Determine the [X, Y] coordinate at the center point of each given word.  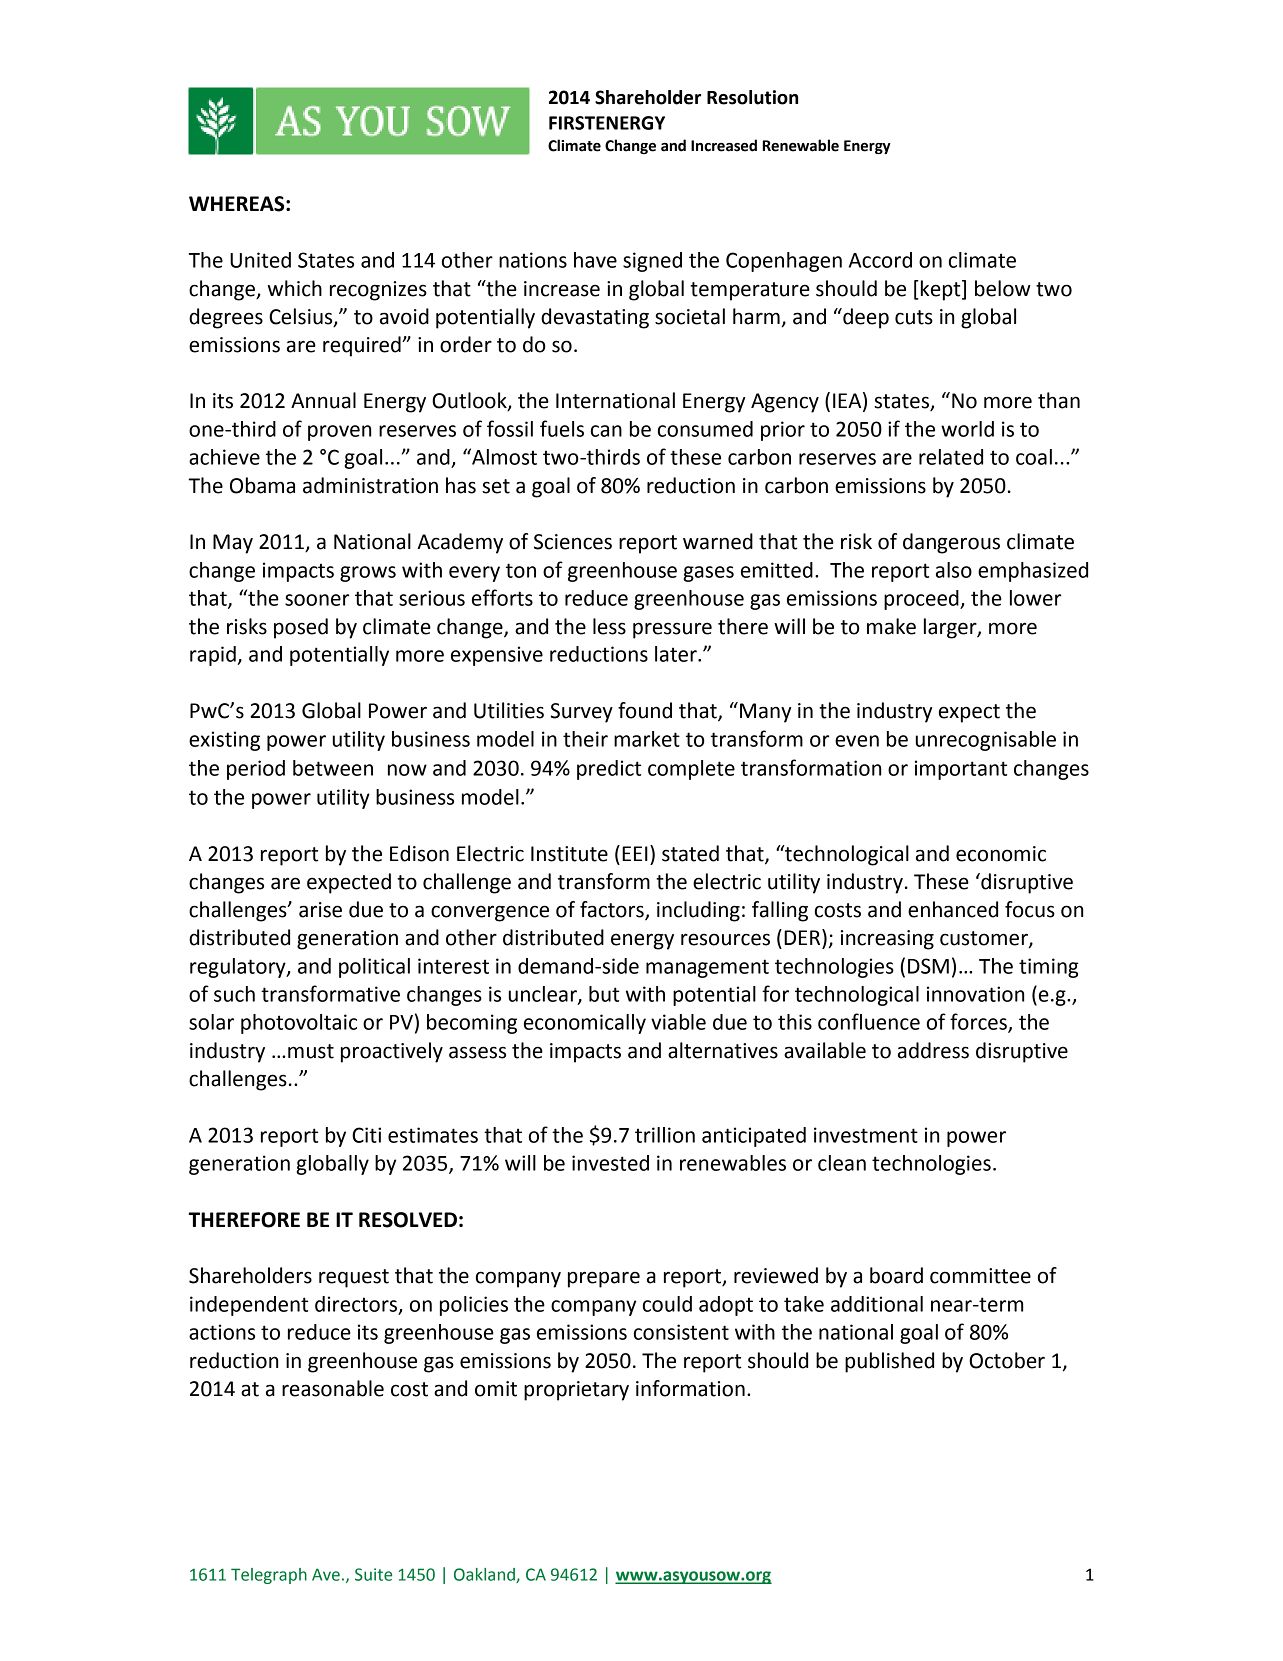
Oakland [485, 1575]
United [260, 260]
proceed [922, 600]
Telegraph [269, 1576]
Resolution [752, 97]
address [933, 1050]
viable [678, 1022]
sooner [317, 600]
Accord [880, 260]
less [609, 626]
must [311, 1051]
